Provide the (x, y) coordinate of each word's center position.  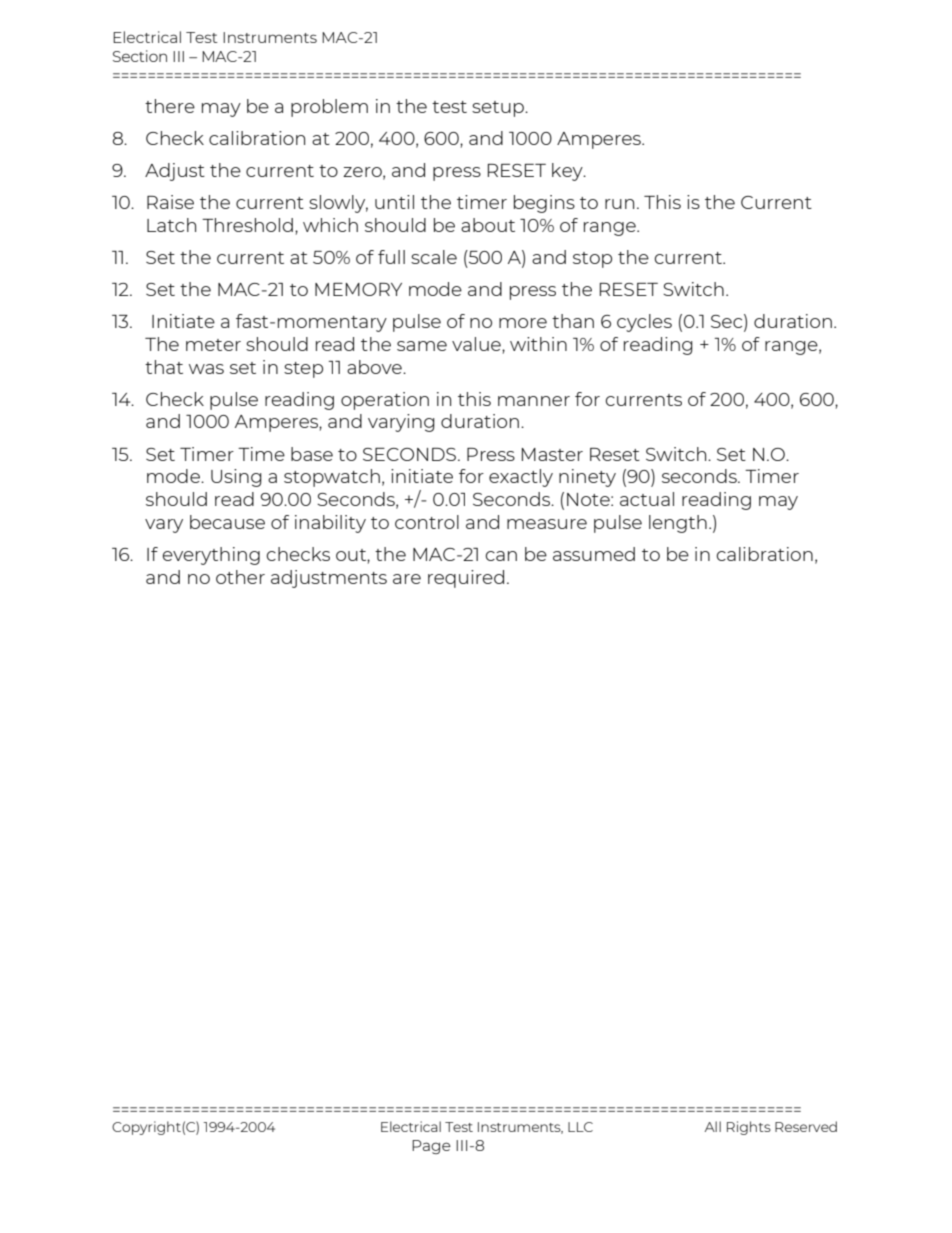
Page (431, 1147)
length (678, 524)
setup (499, 109)
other (240, 577)
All (713, 1126)
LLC (580, 1127)
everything (211, 556)
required (466, 579)
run (619, 204)
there (170, 106)
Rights (749, 1128)
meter (213, 345)
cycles (644, 323)
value (477, 344)
